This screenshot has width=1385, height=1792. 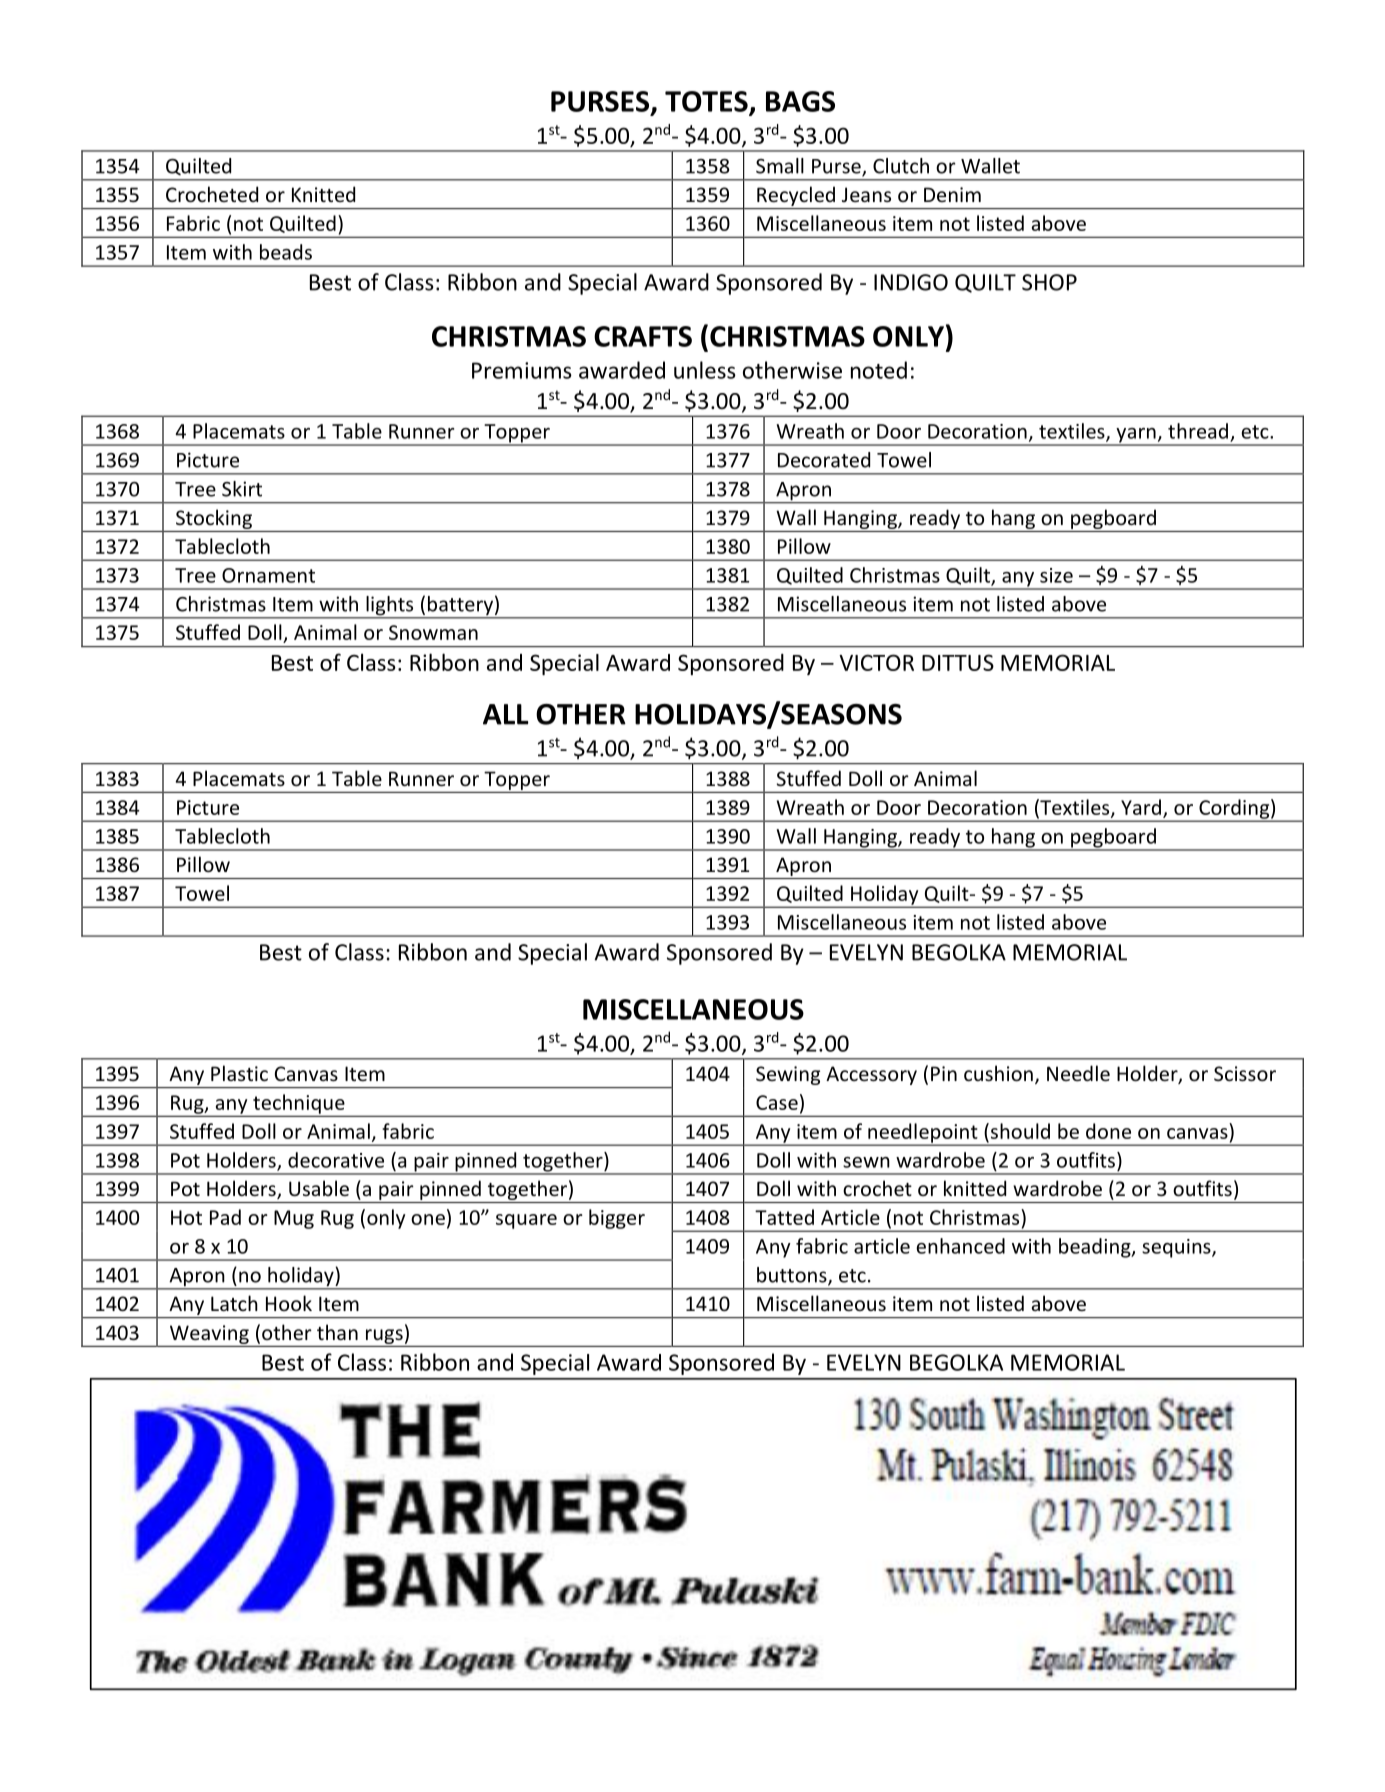 I want to click on yarn, so click(x=1136, y=436).
